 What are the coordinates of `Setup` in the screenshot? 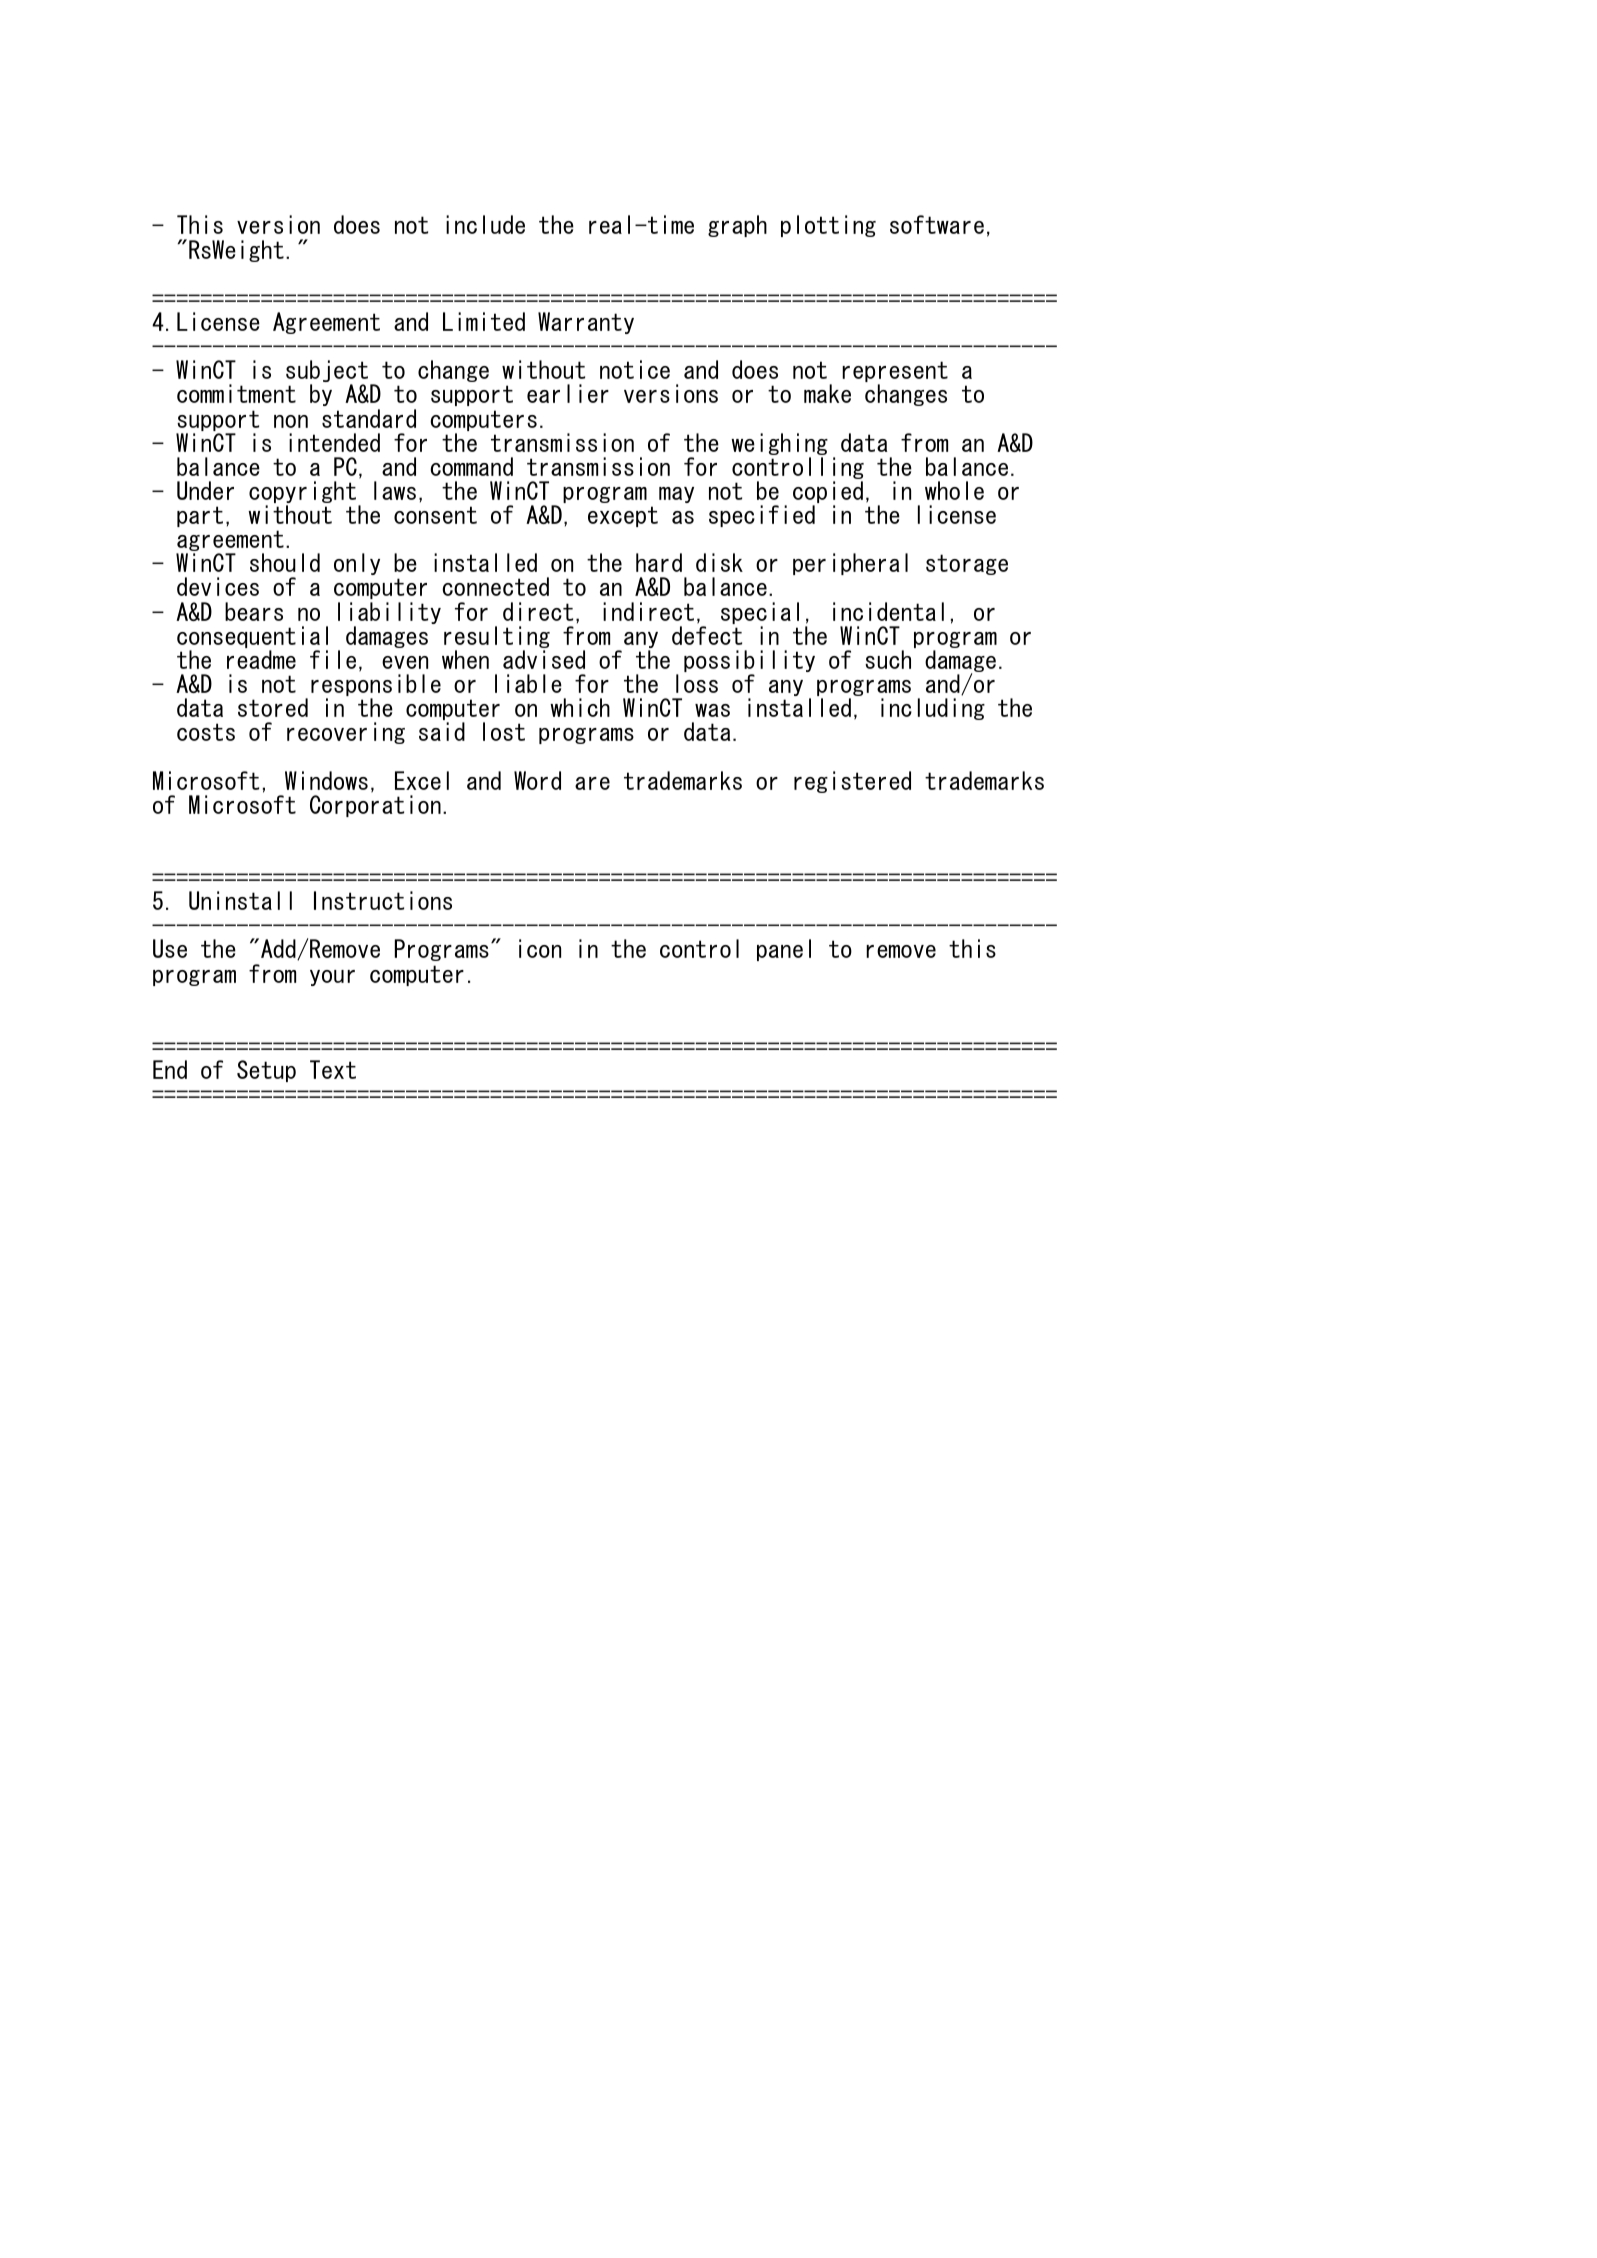 It's located at (266, 1071).
